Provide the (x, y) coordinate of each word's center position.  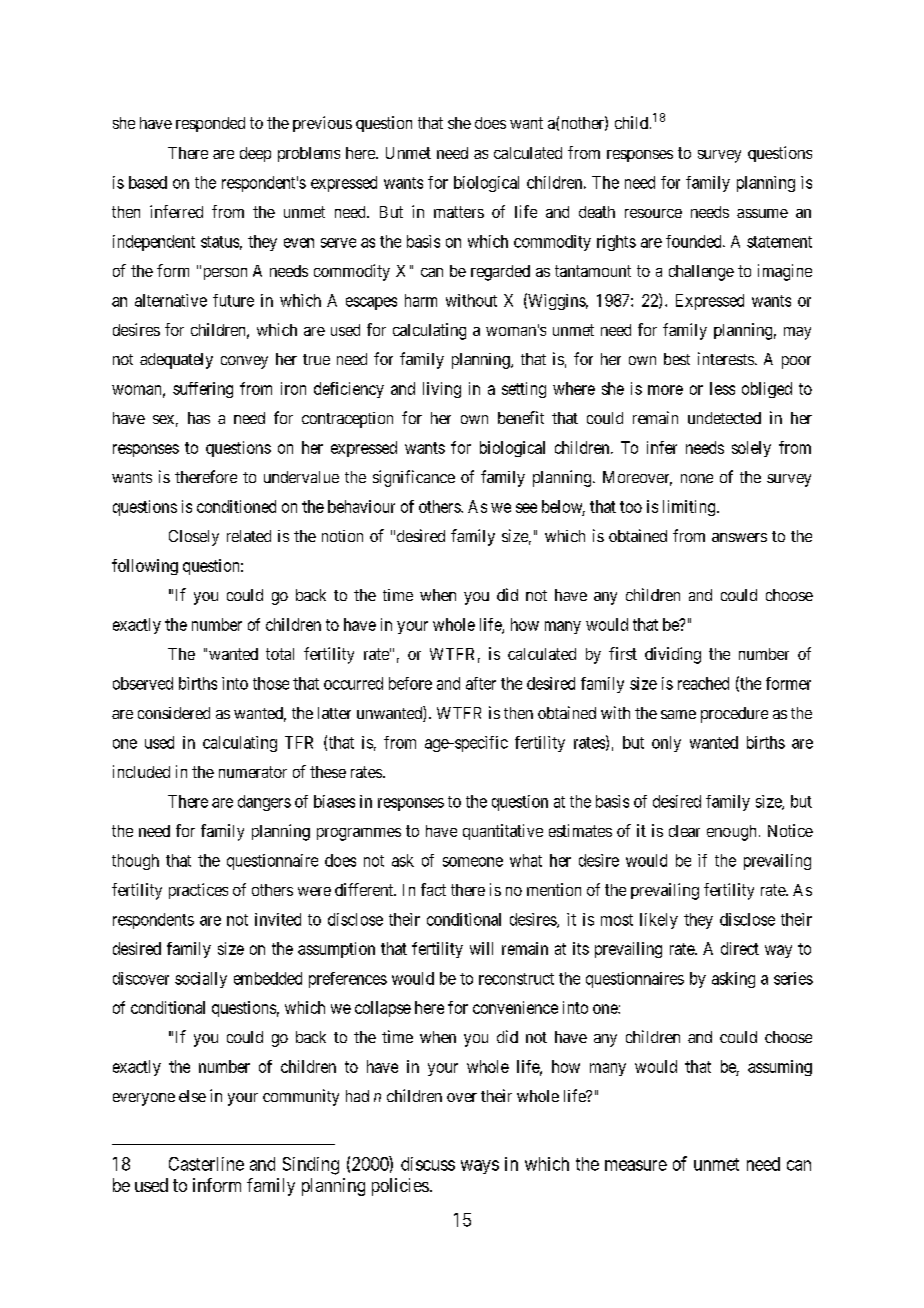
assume (762, 213)
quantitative (503, 832)
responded (210, 124)
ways (480, 1167)
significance (414, 478)
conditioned (236, 506)
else (192, 1096)
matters (459, 212)
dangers (264, 803)
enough (731, 833)
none (697, 478)
